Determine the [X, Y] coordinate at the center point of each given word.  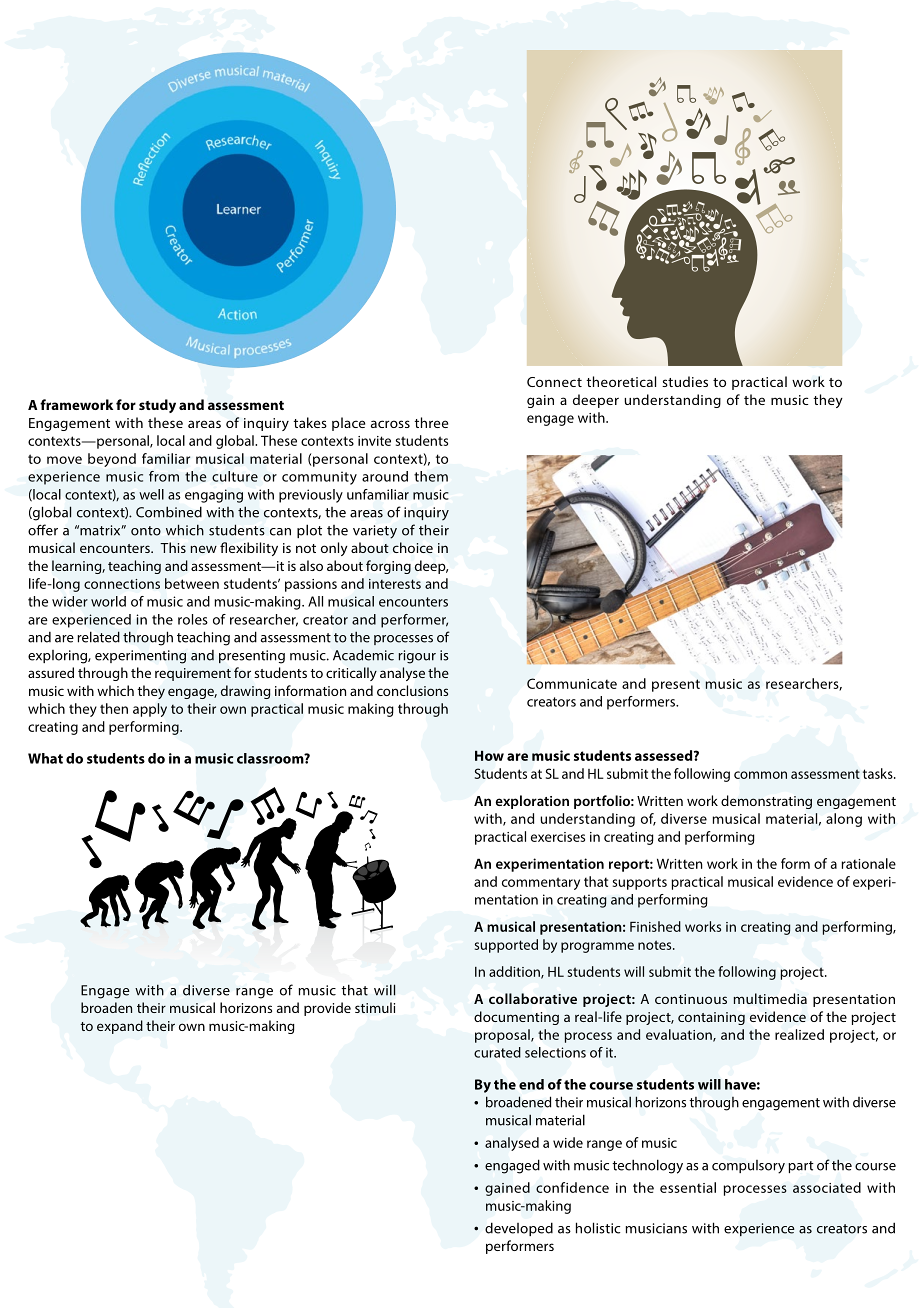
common [760, 775]
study [157, 406]
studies [685, 381]
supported [506, 946]
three [431, 422]
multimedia [770, 998]
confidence [572, 1187]
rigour [417, 657]
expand [120, 1027]
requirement [193, 674]
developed [519, 1229]
